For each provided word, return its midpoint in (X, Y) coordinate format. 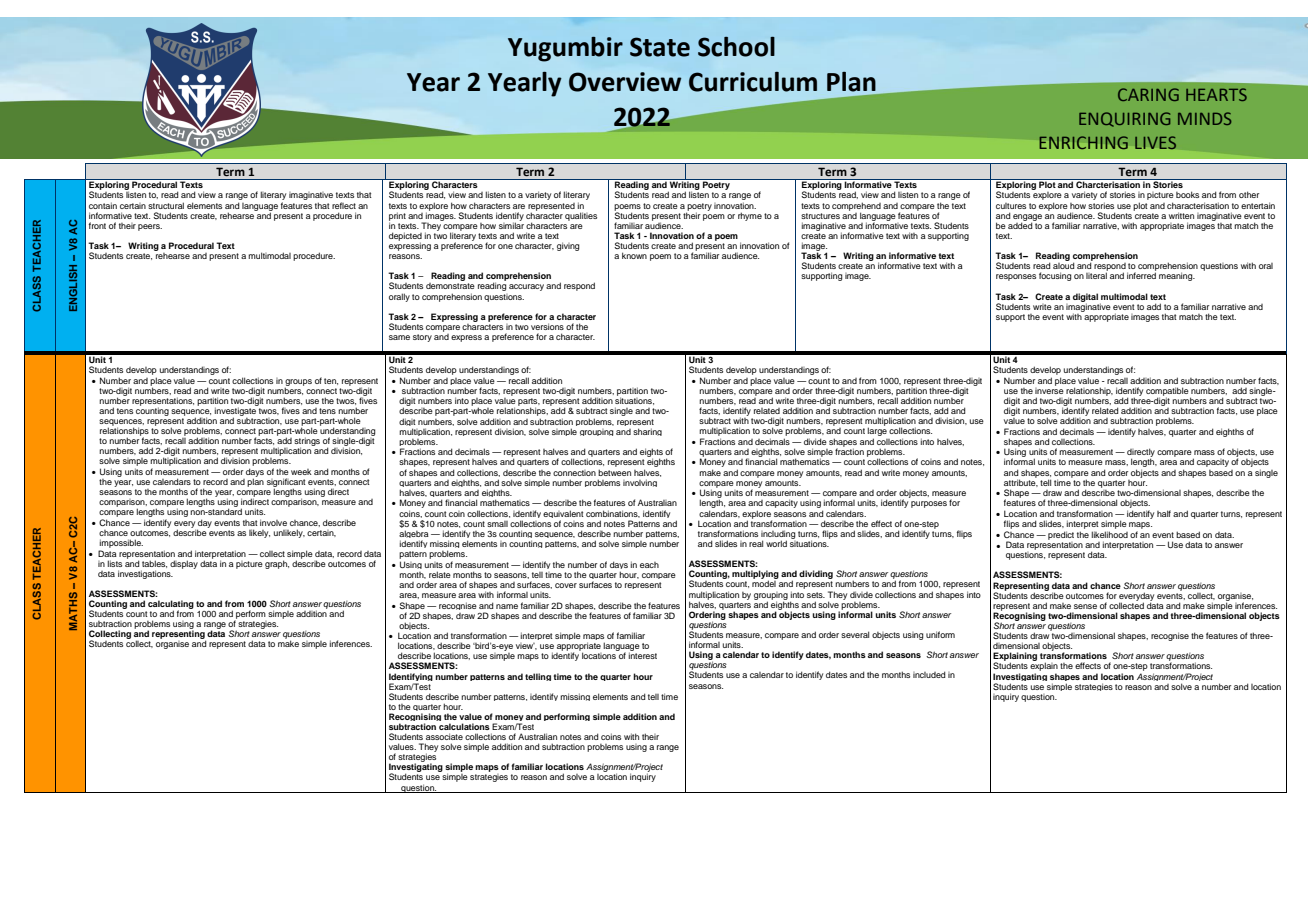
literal (1096, 275)
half (1164, 513)
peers (150, 227)
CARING (1148, 94)
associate (444, 736)
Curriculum (753, 82)
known (634, 255)
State (660, 47)
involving (640, 483)
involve (273, 522)
